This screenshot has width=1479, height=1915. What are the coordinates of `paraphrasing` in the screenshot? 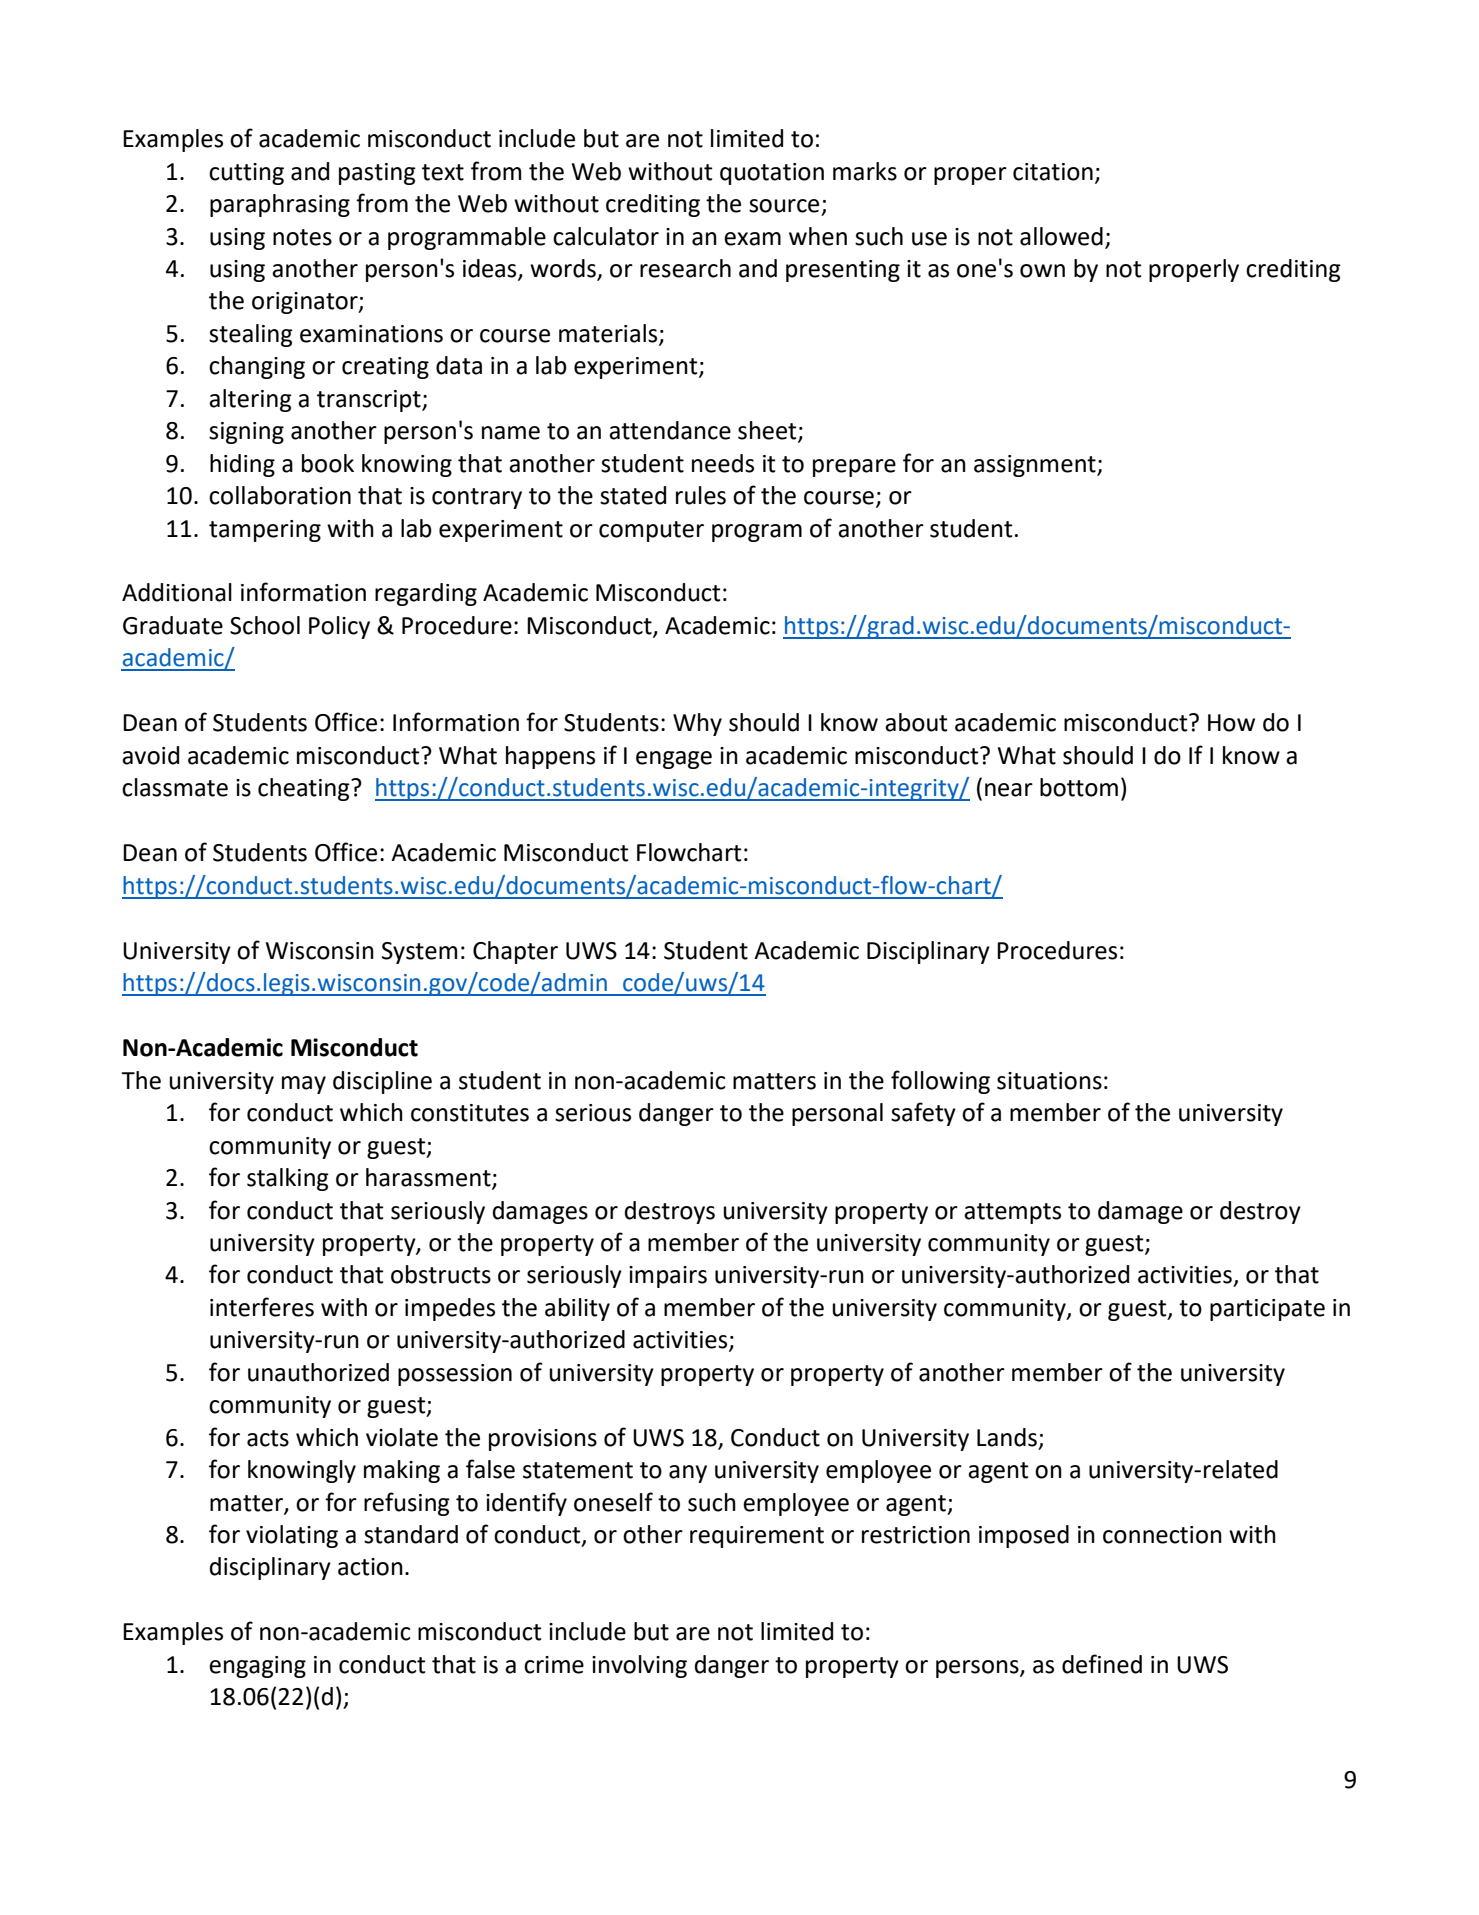 It's located at (280, 205).
